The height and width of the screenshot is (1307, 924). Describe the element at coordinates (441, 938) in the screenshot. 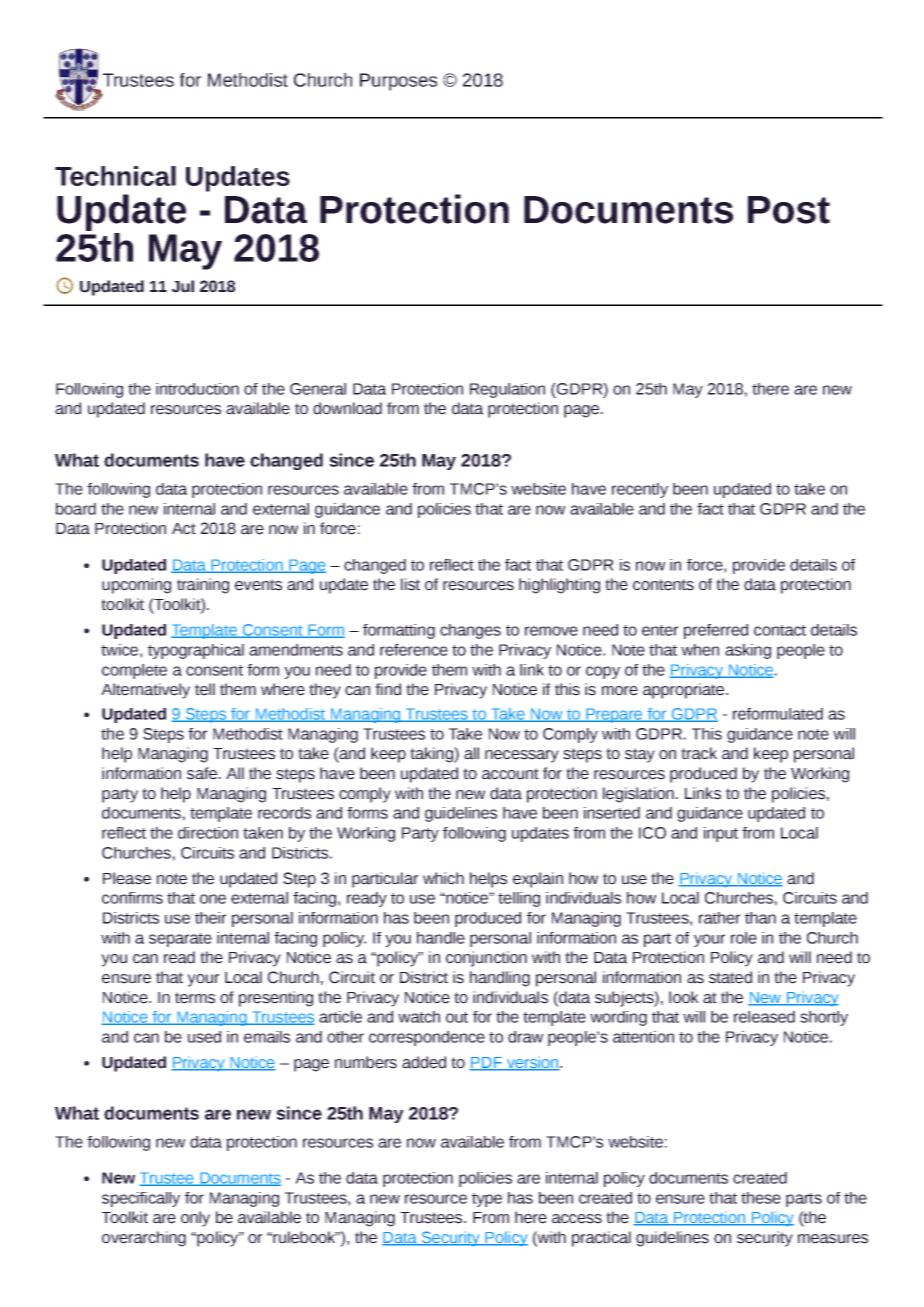

I see `handle` at that location.
